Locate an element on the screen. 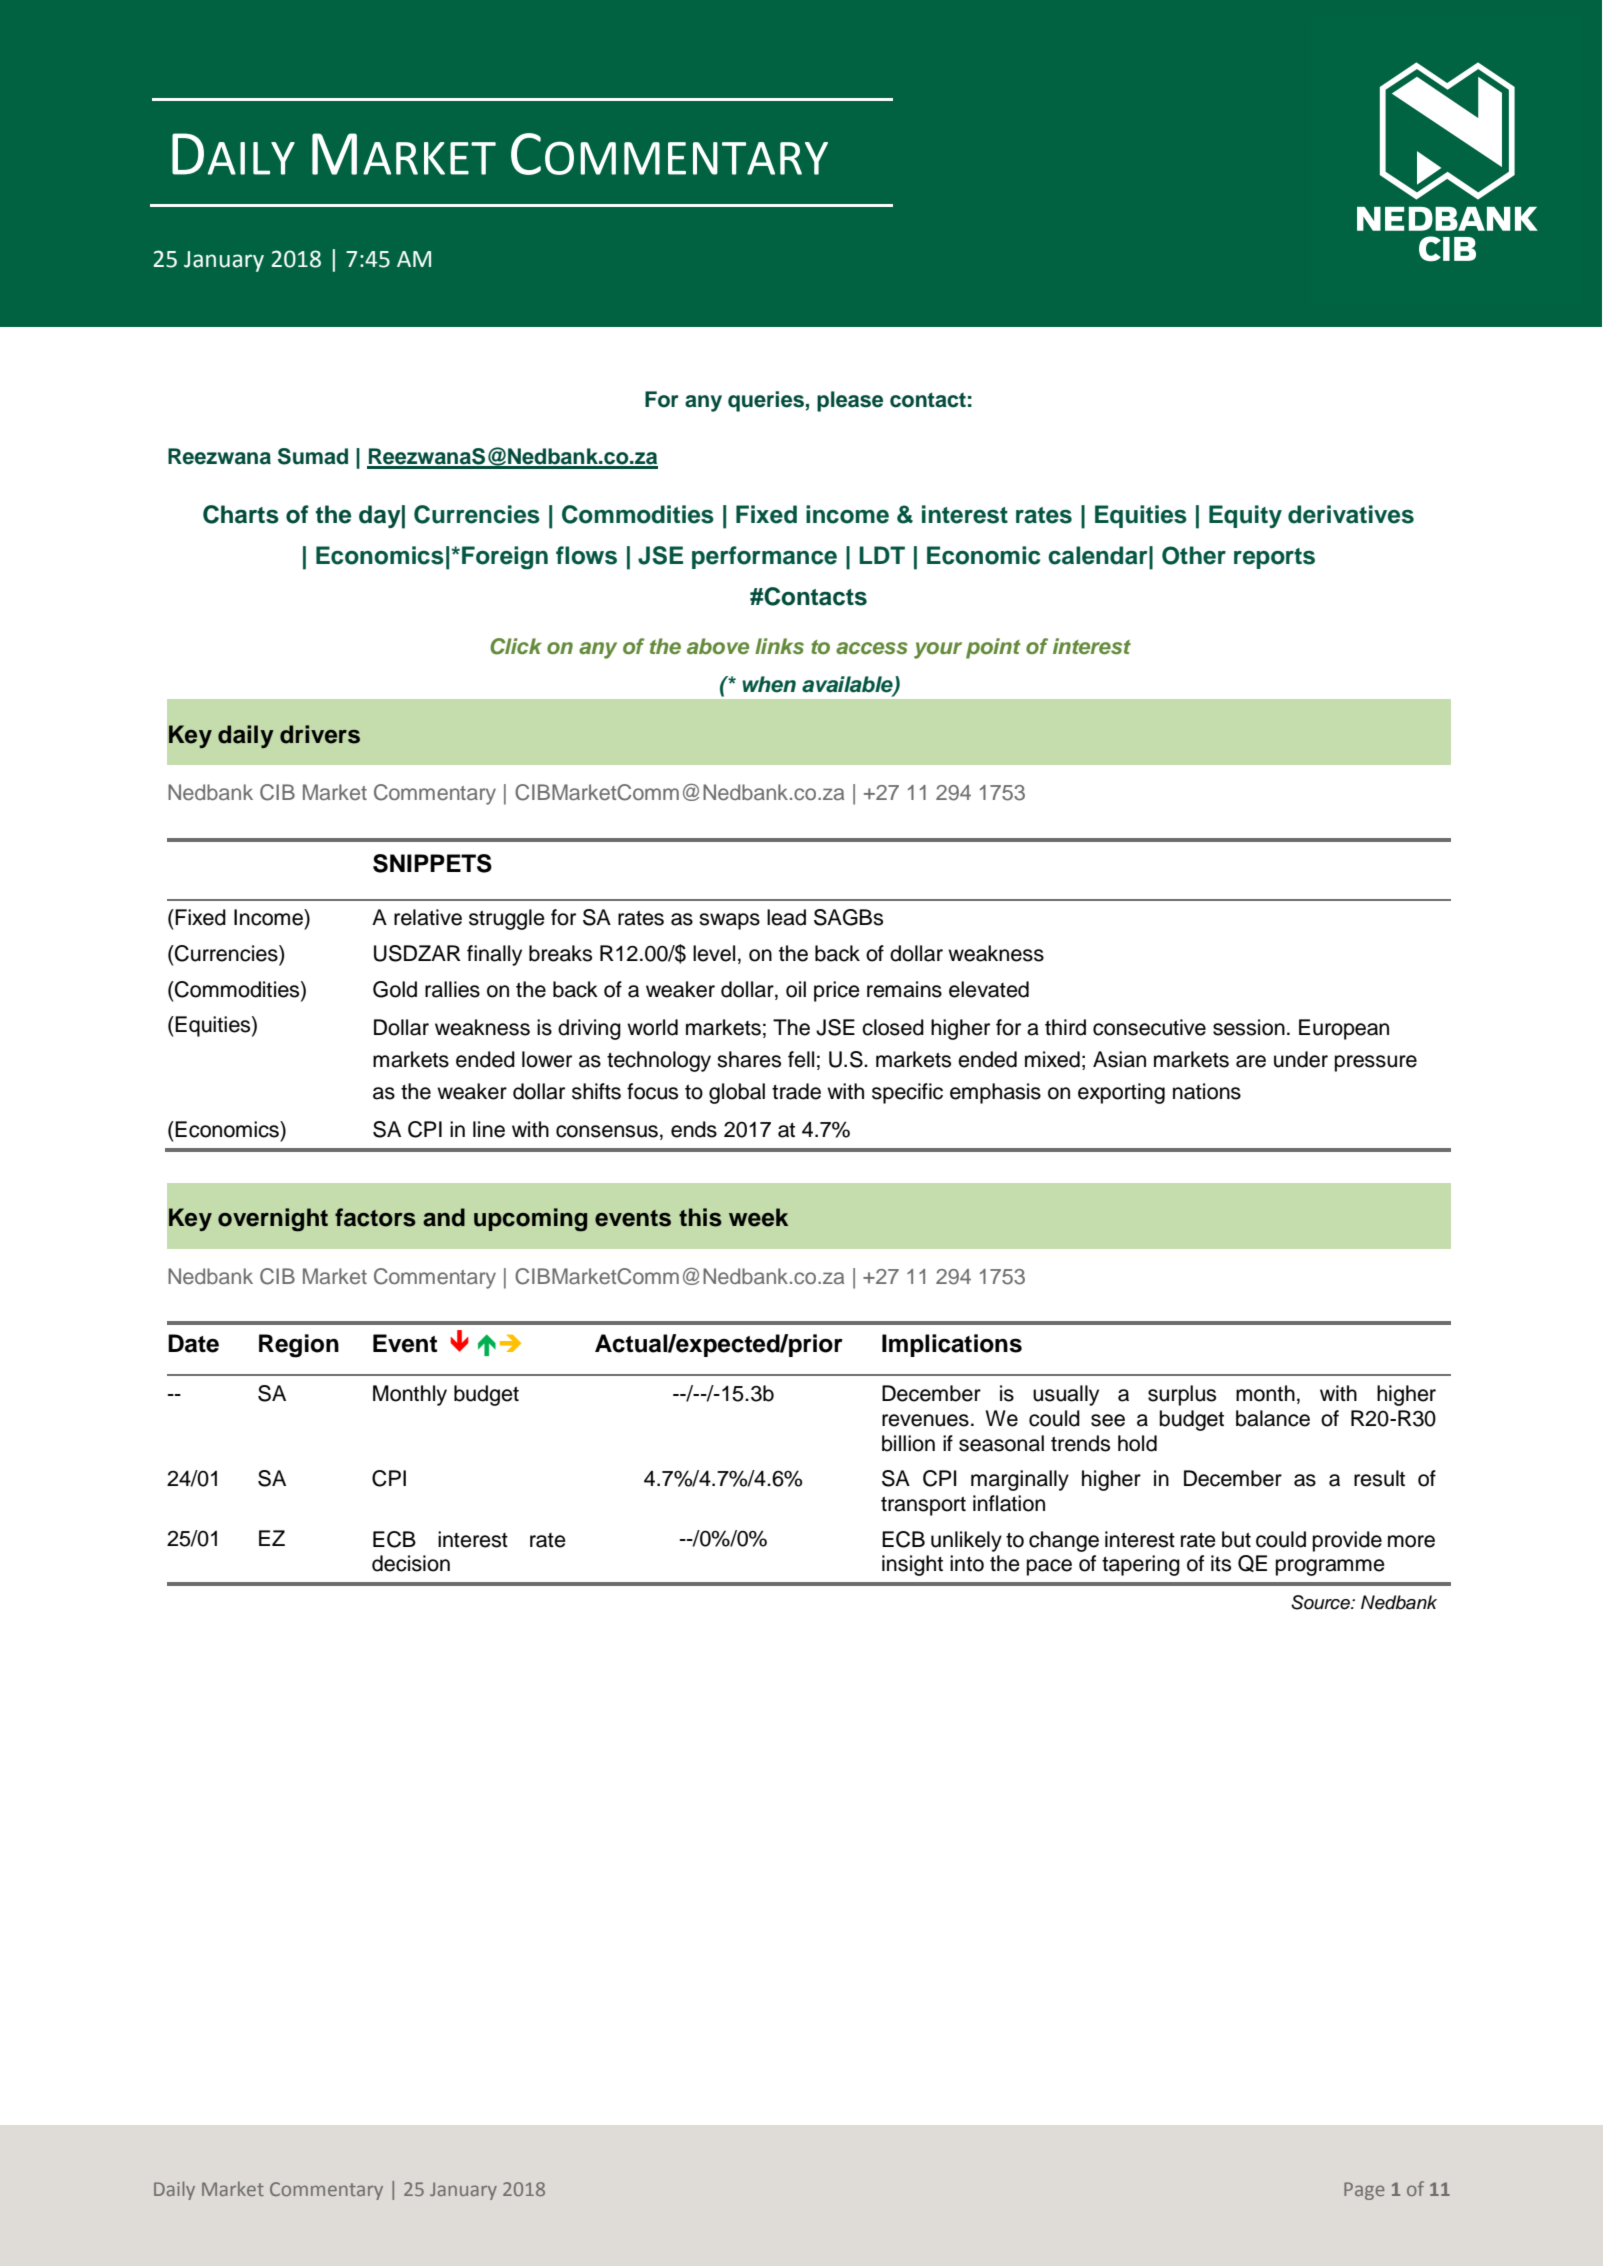 The height and width of the screenshot is (2266, 1603). queries is located at coordinates (766, 401).
